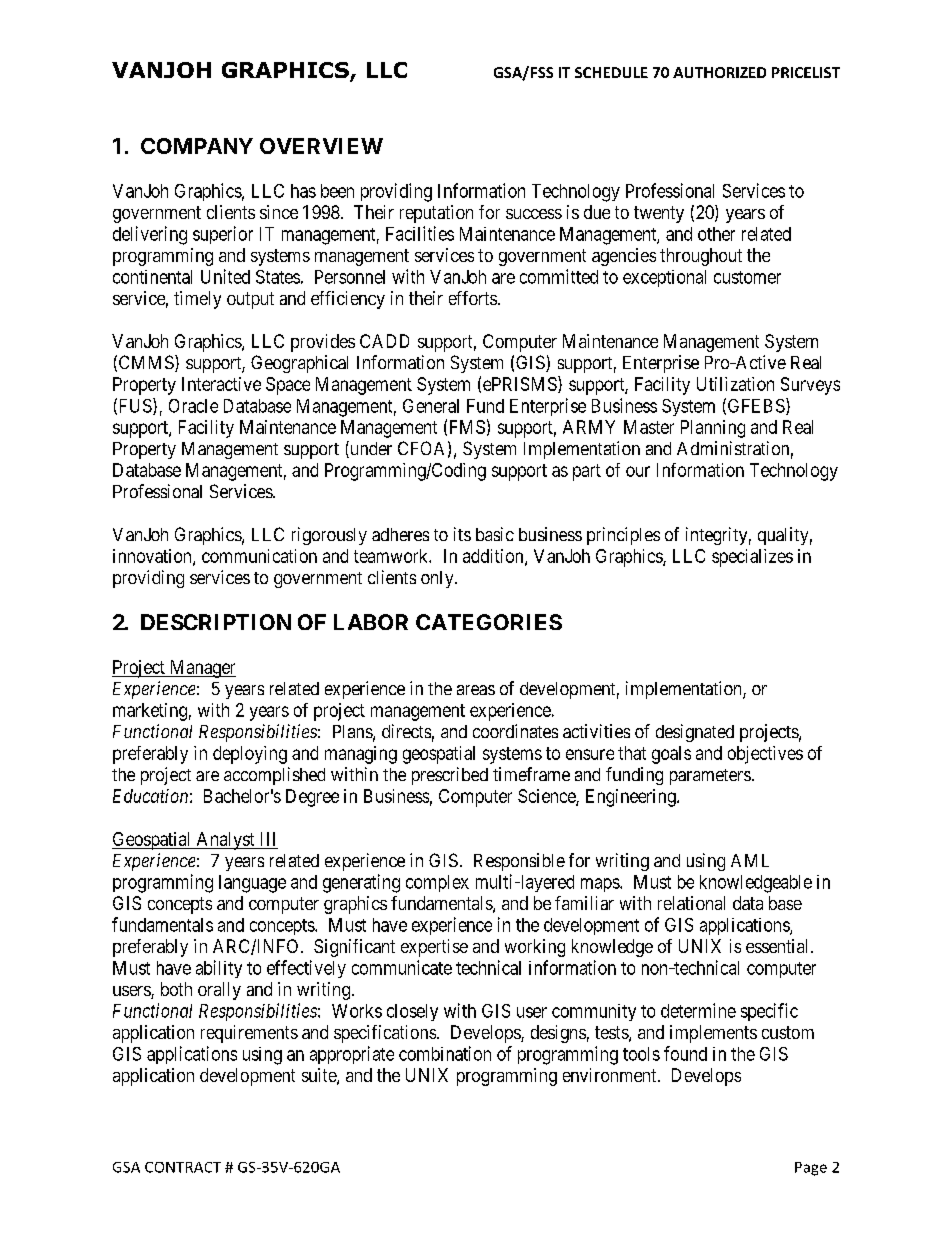  What do you see at coordinates (611, 72) in the document?
I see `SCHEDULE` at bounding box center [611, 72].
